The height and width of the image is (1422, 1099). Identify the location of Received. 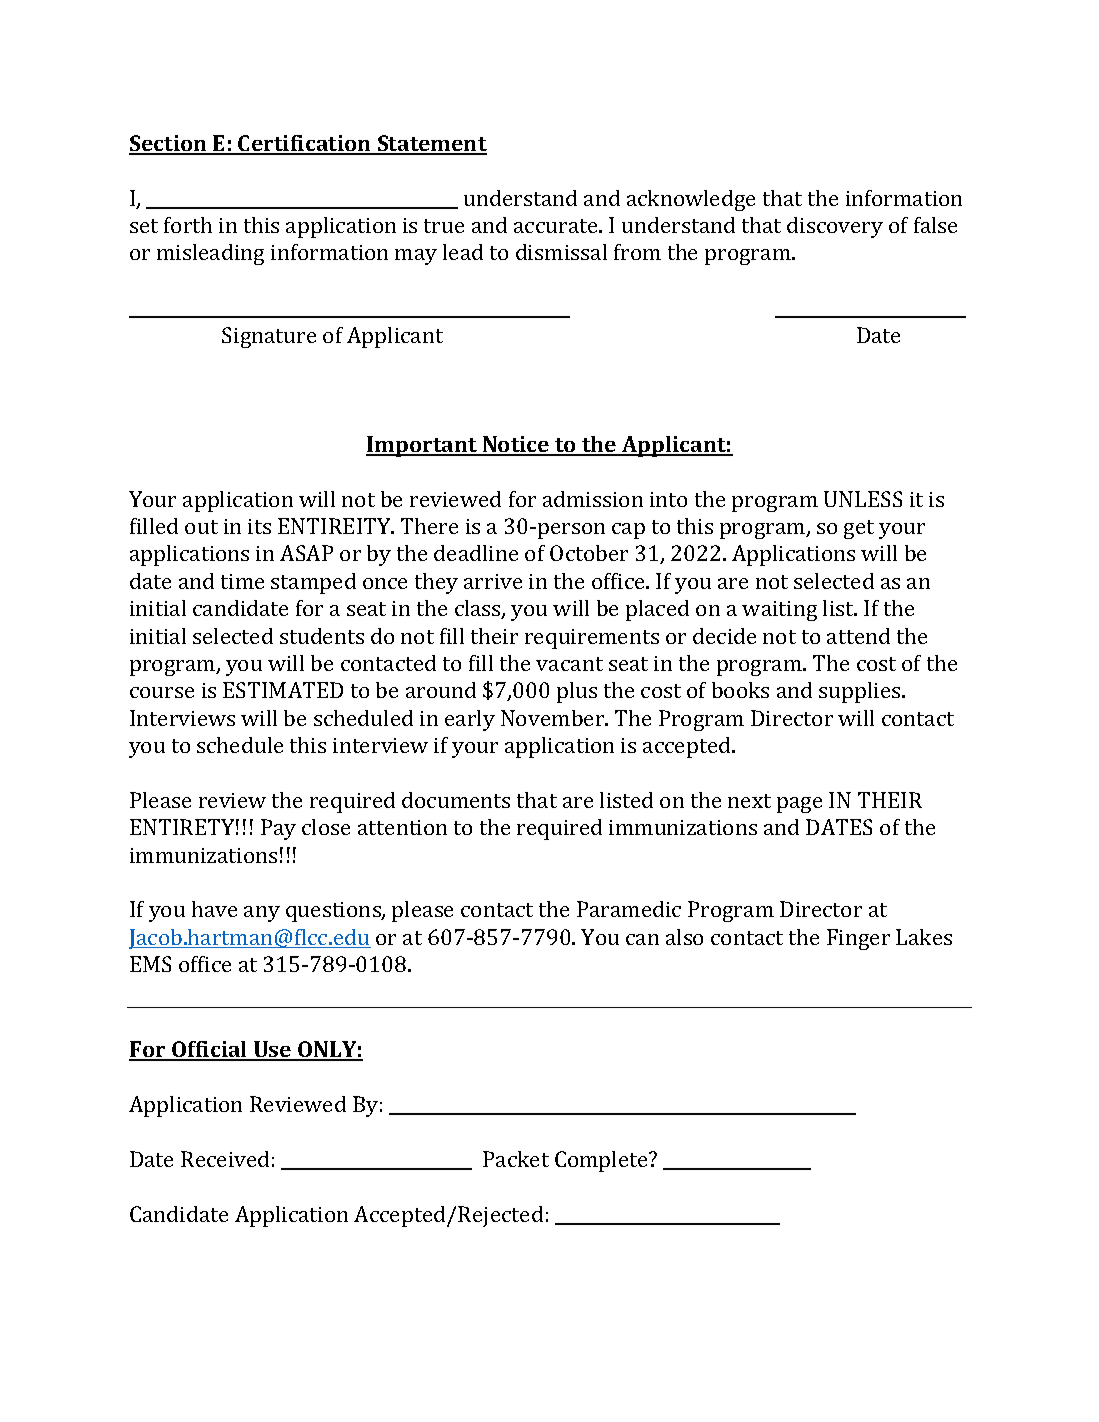
(225, 1159).
